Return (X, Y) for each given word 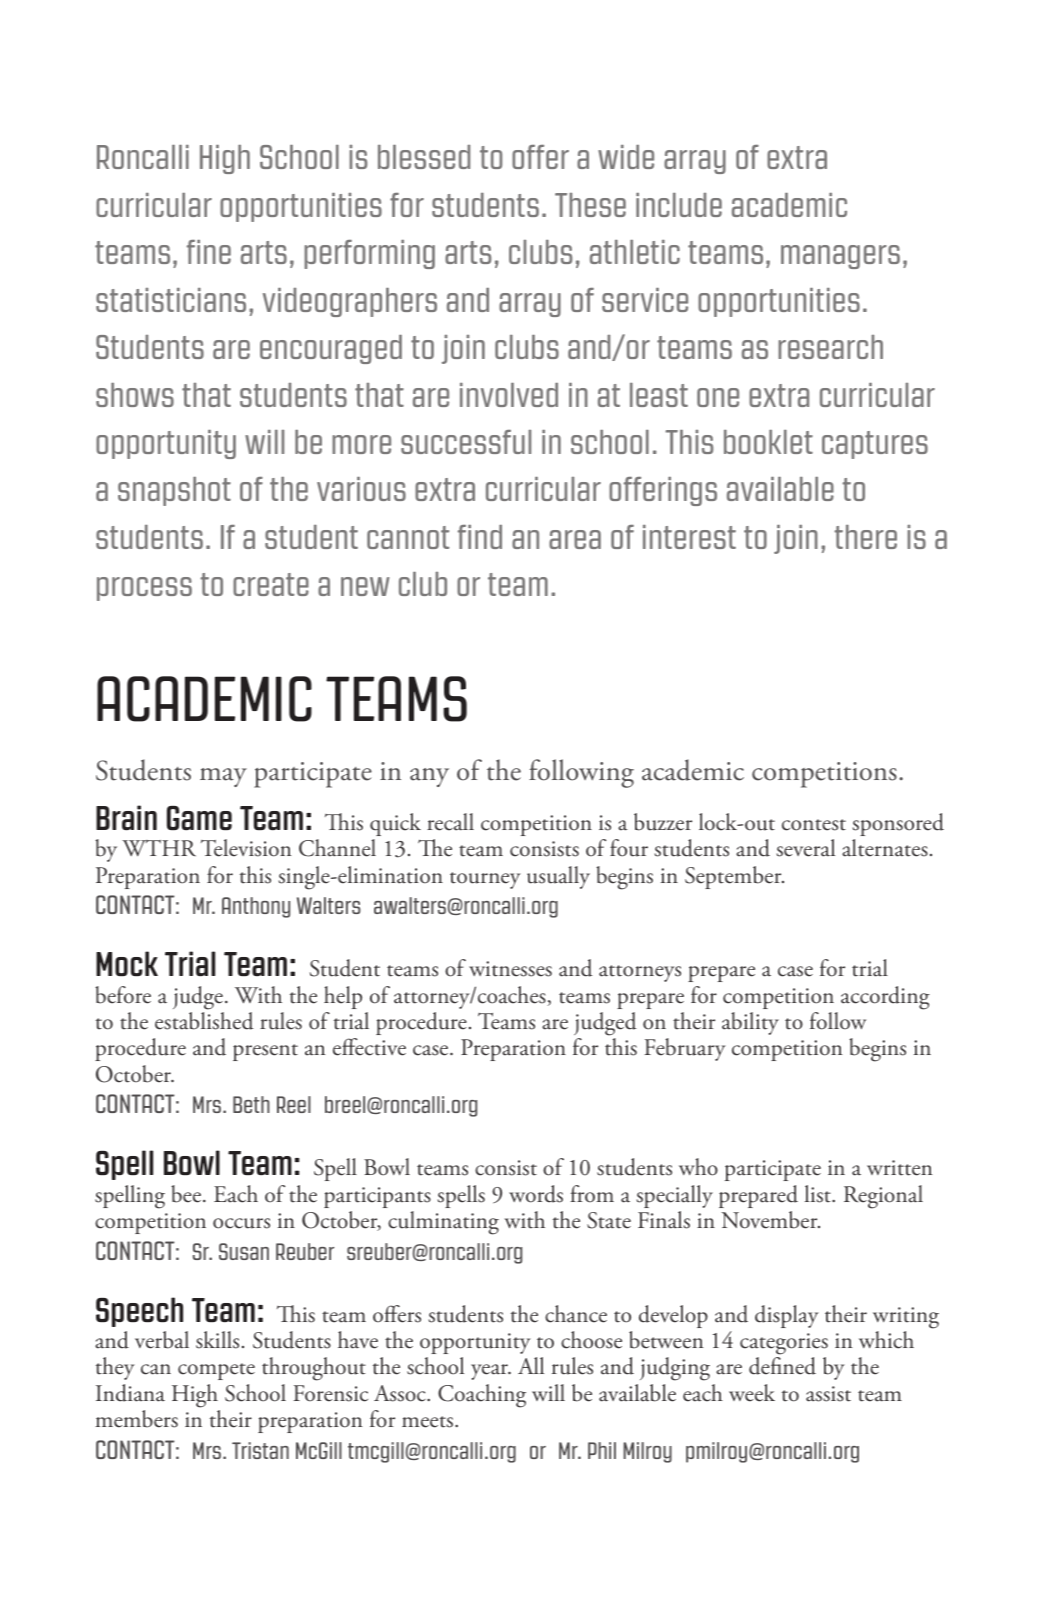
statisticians (171, 300)
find (480, 537)
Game (199, 818)
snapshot (174, 491)
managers (840, 257)
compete (216, 1371)
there (865, 537)
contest (814, 825)
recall (450, 822)
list (819, 1194)
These (590, 205)
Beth (251, 1104)
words (536, 1194)
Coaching (482, 1396)
